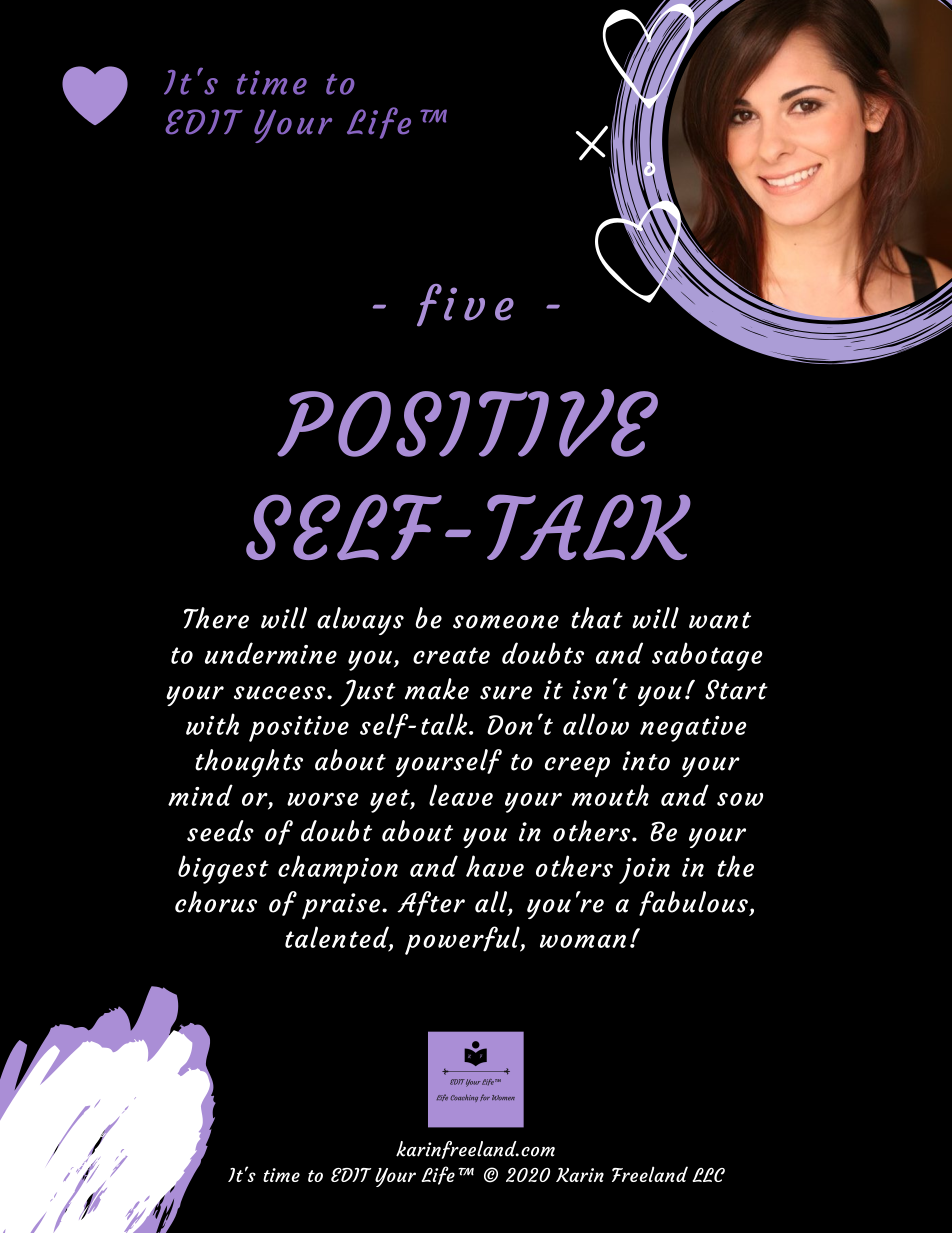 The height and width of the page is (1233, 952). What do you see at coordinates (322, 799) in the page?
I see `worse` at bounding box center [322, 799].
